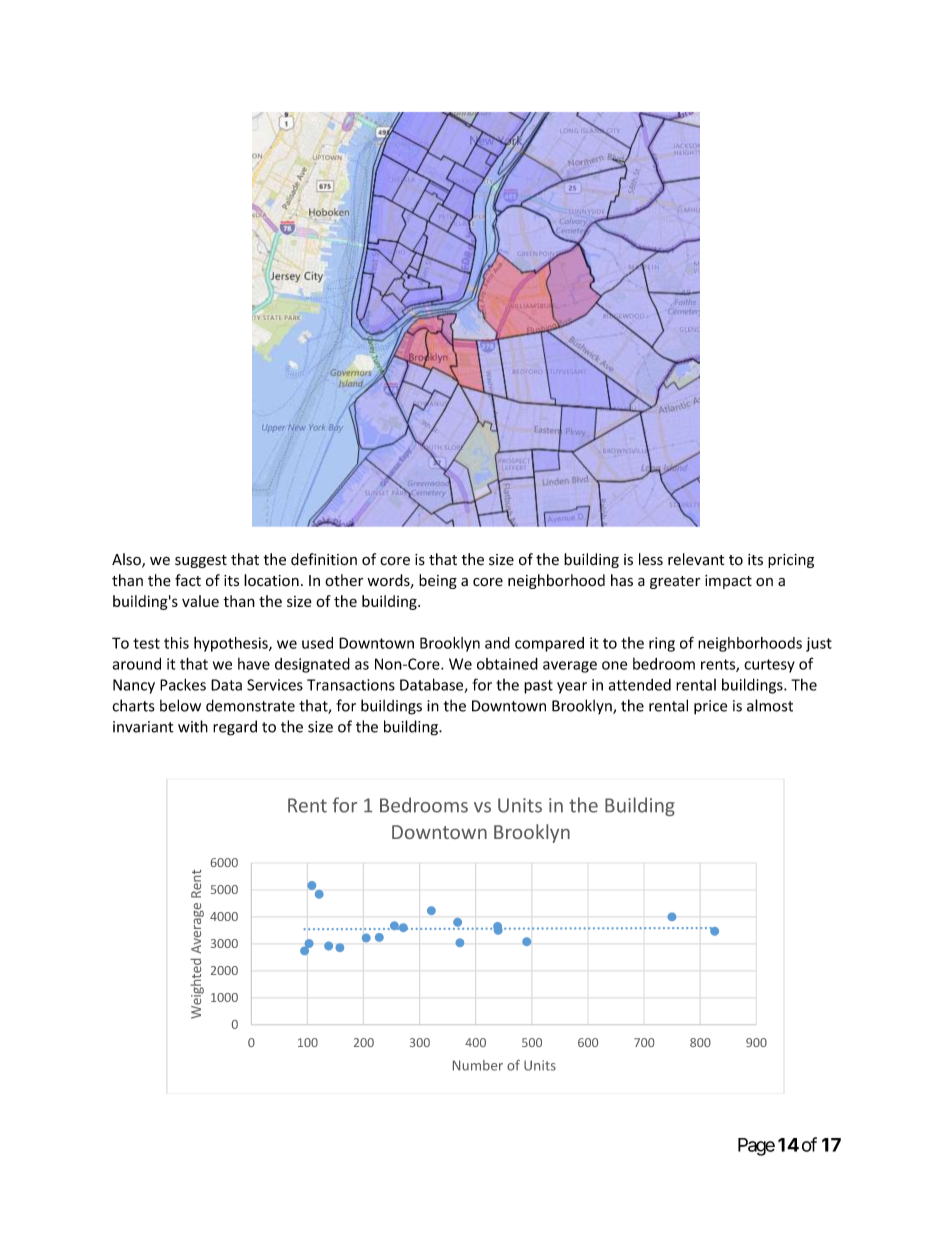 This screenshot has height=1233, width=952. Describe the element at coordinates (538, 687) in the screenshot. I see `past` at that location.
